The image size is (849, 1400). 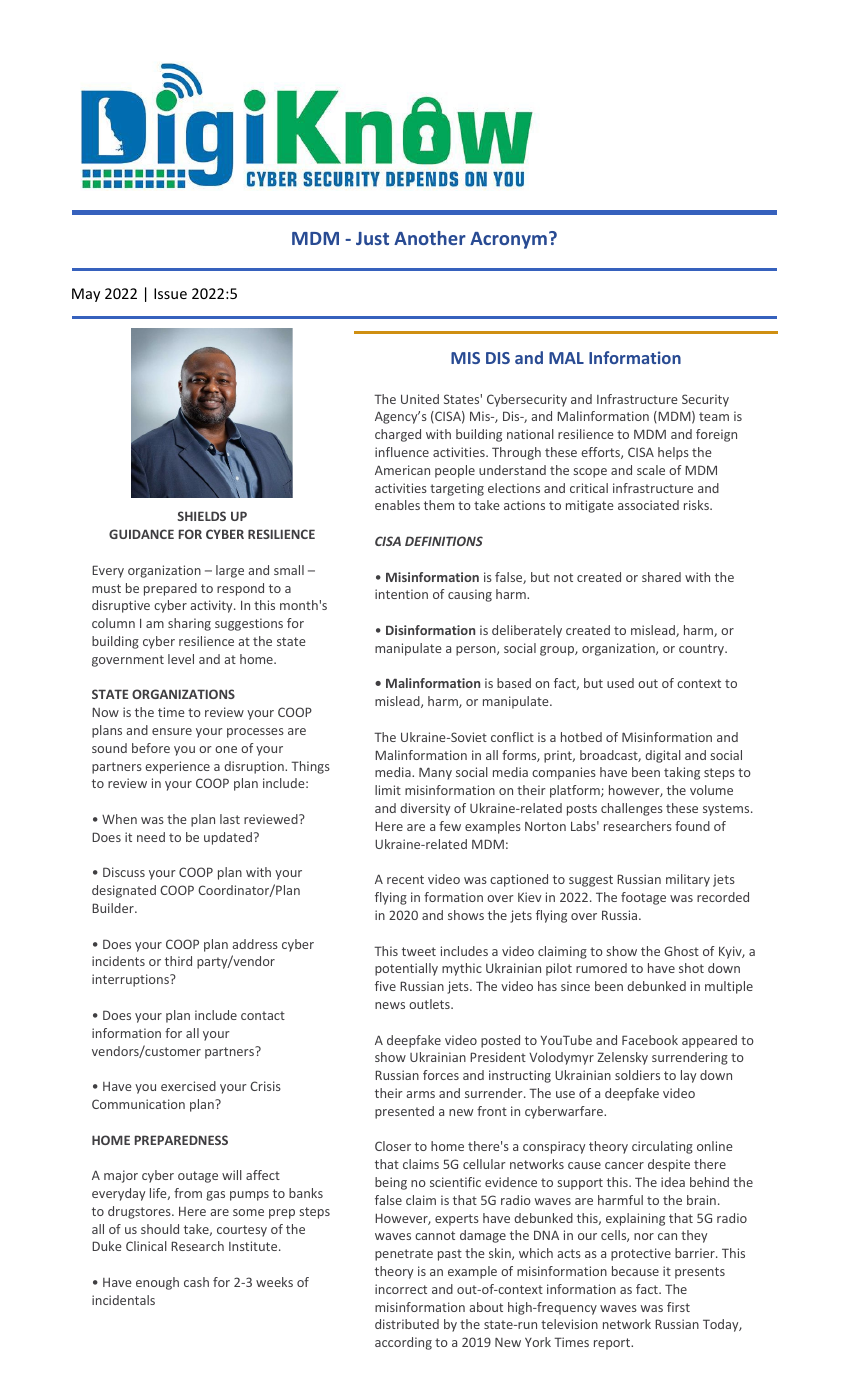 I want to click on challenges, so click(x=632, y=809).
